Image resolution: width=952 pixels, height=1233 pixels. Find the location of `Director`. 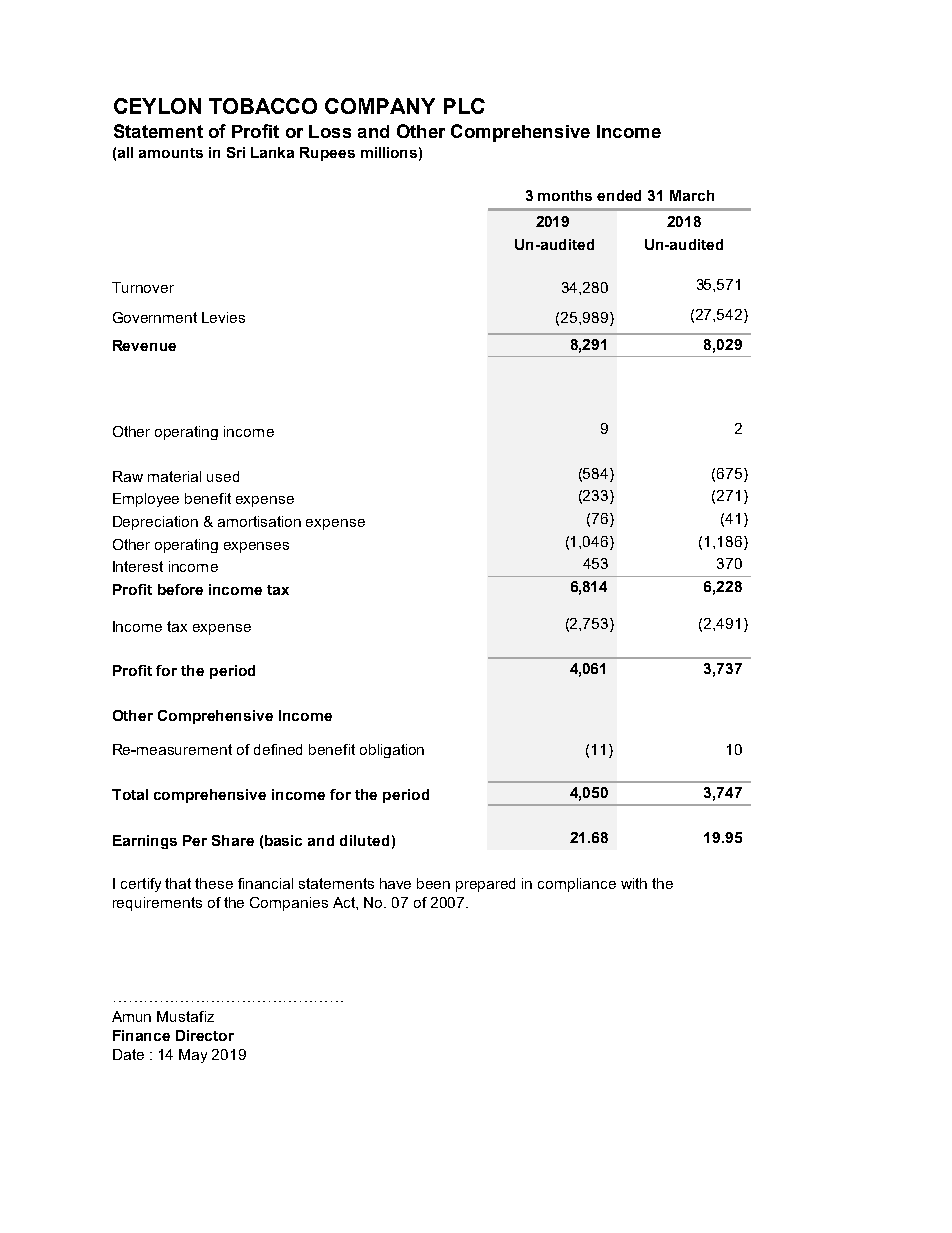

Director is located at coordinates (205, 1035).
